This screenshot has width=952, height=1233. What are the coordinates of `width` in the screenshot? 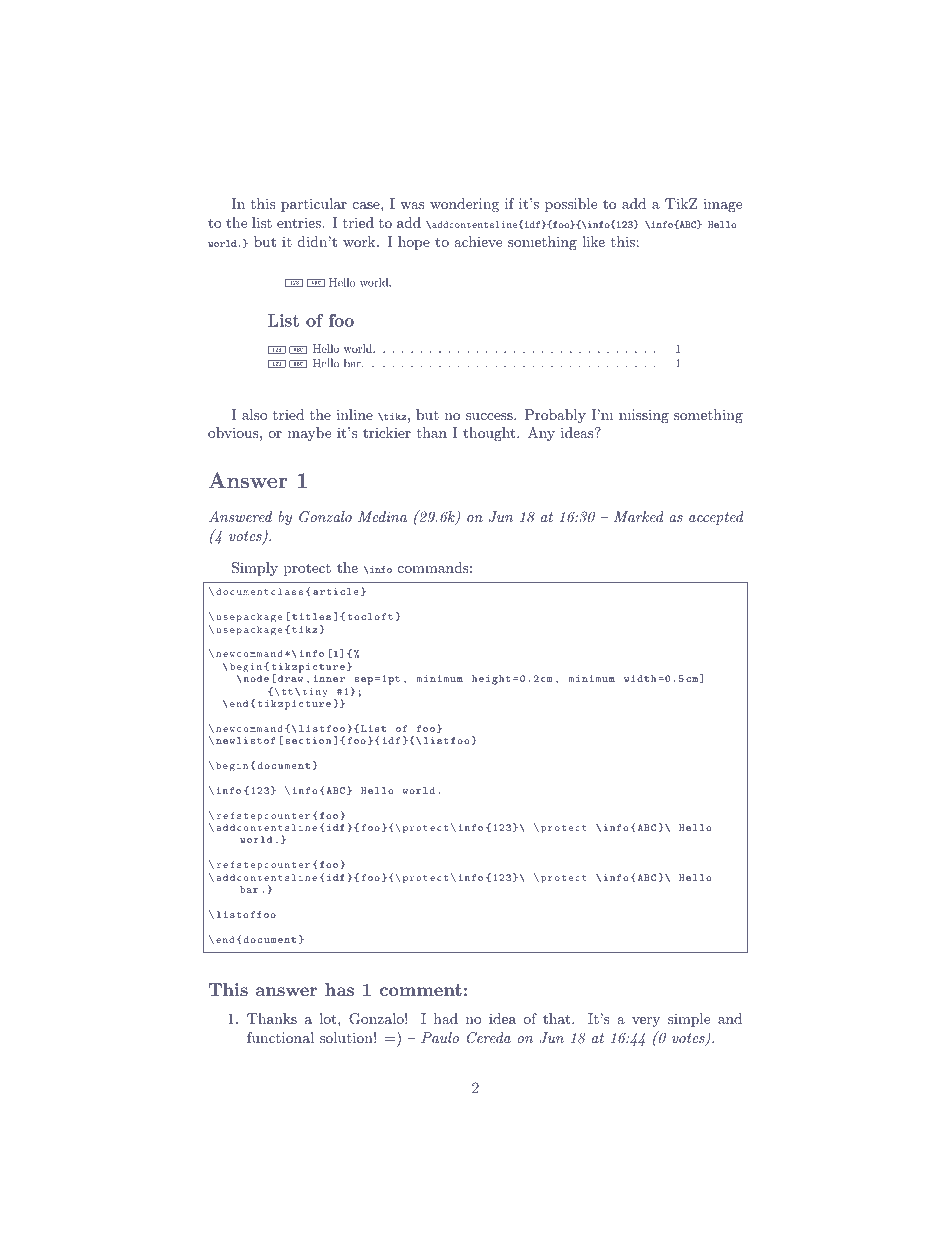 It's located at (640, 678).
